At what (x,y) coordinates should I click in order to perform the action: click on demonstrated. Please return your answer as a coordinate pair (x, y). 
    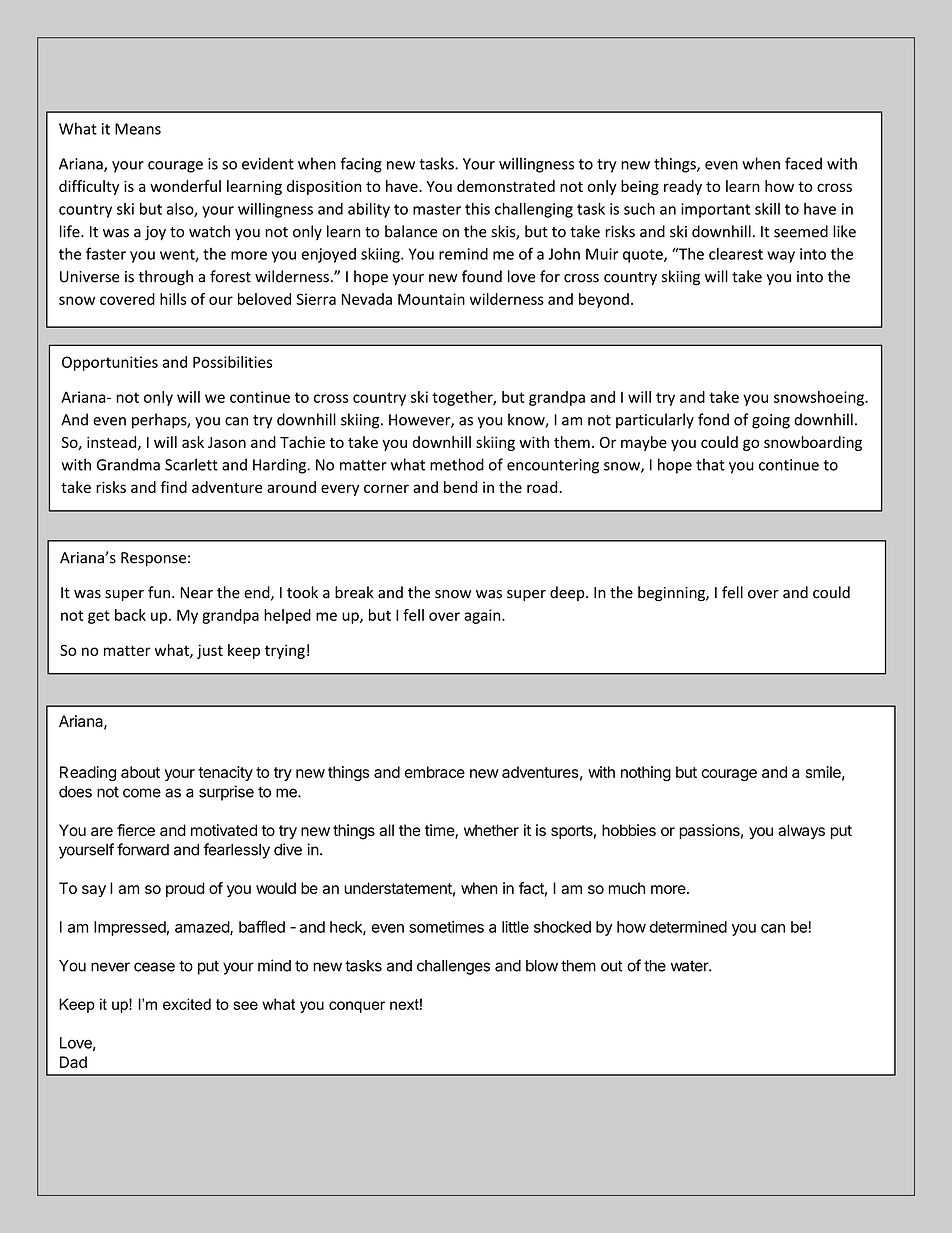
    Looking at the image, I should click on (506, 186).
